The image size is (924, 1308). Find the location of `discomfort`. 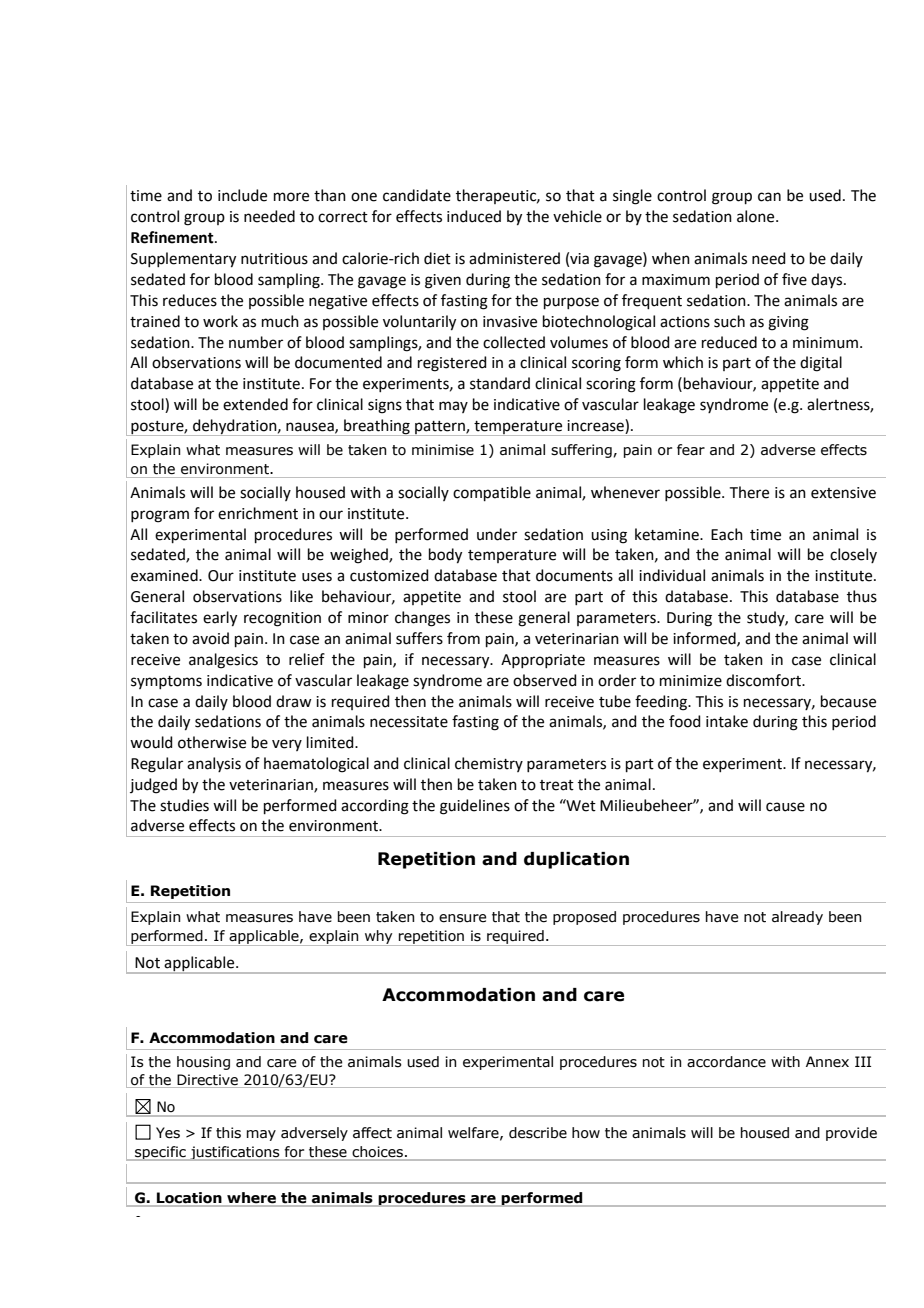

discomfort is located at coordinates (764, 680).
